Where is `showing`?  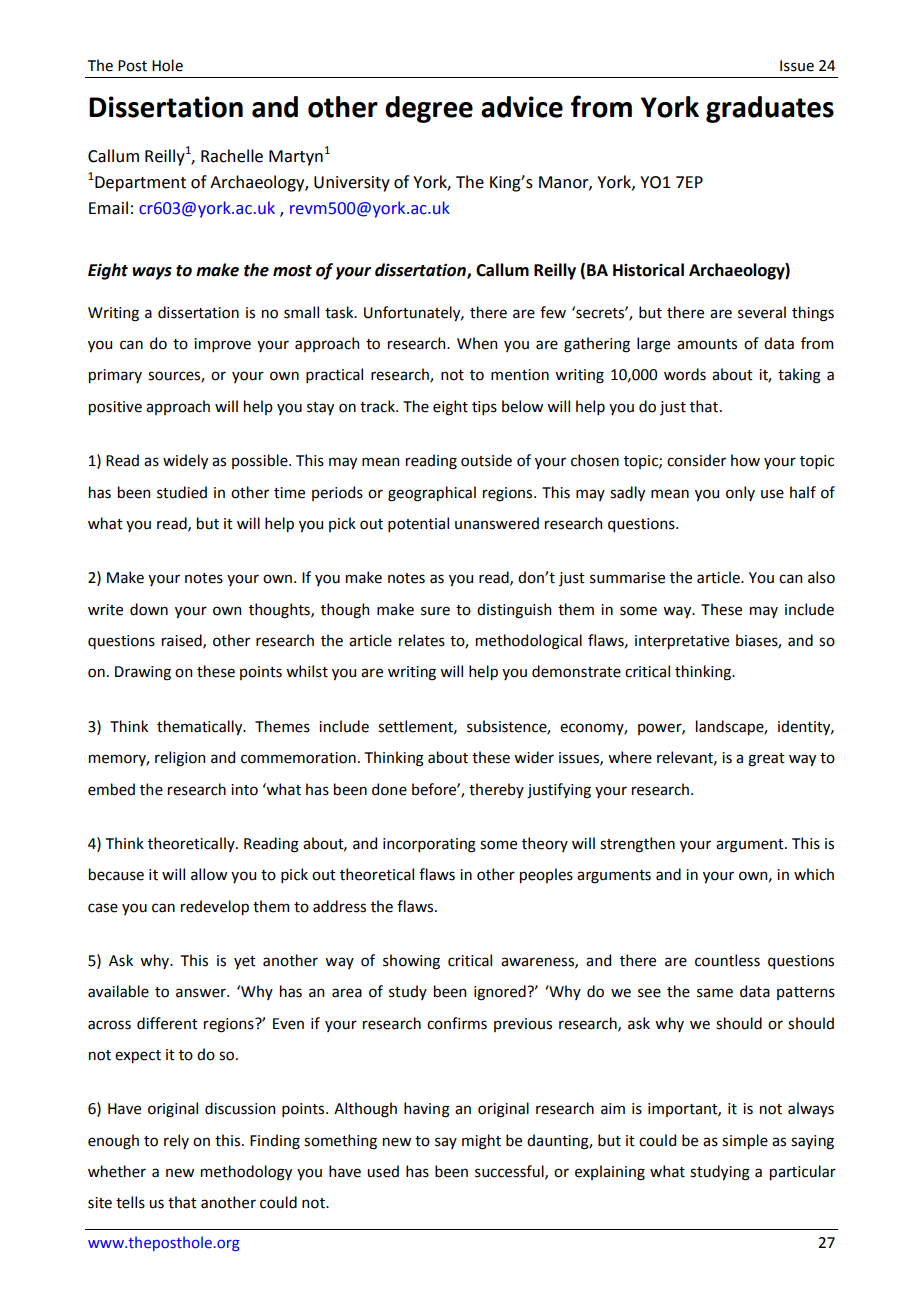
showing is located at coordinates (411, 962).
